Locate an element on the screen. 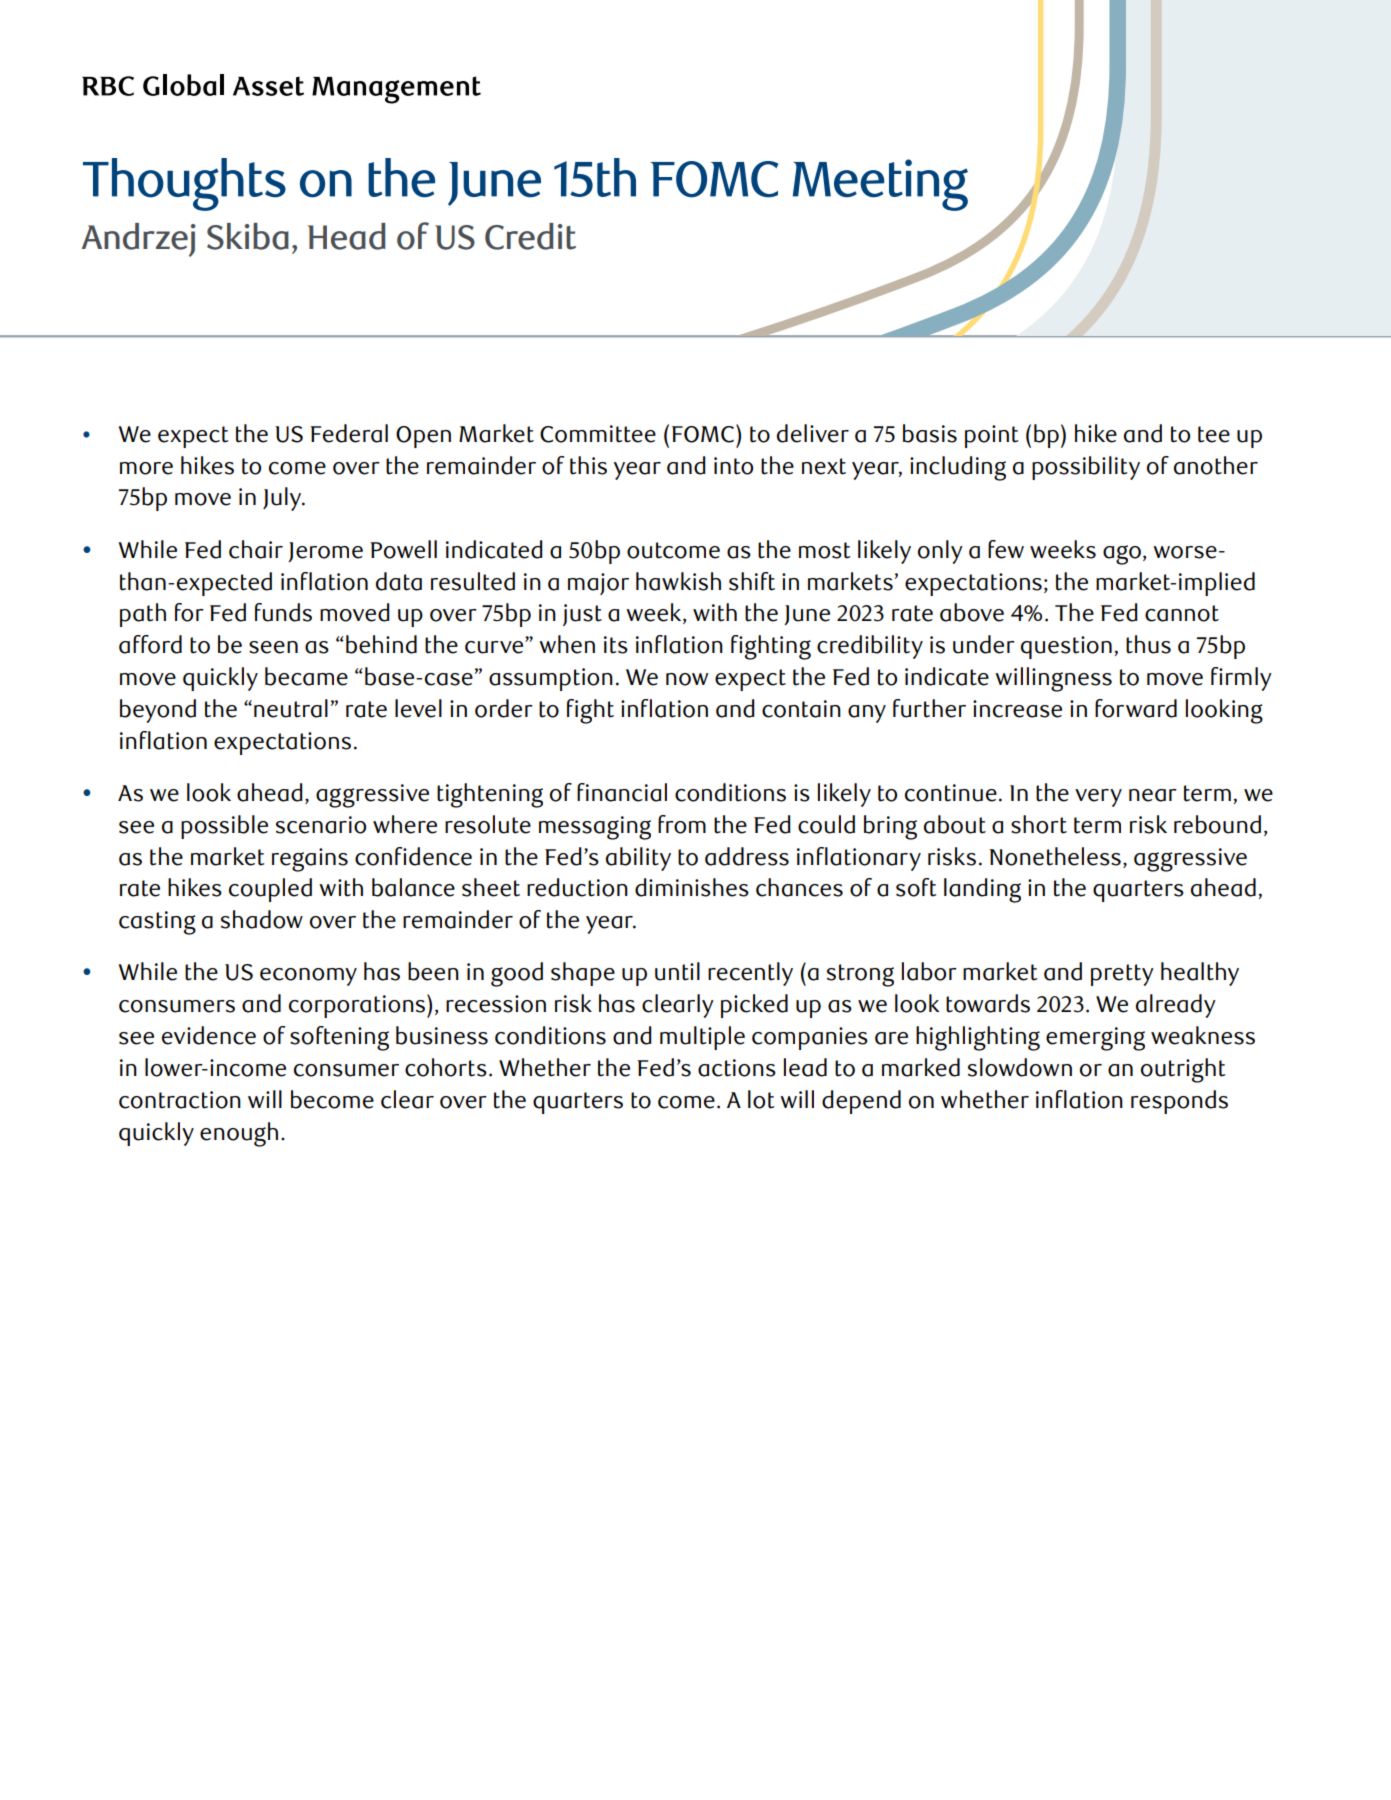  responds is located at coordinates (1179, 1102).
